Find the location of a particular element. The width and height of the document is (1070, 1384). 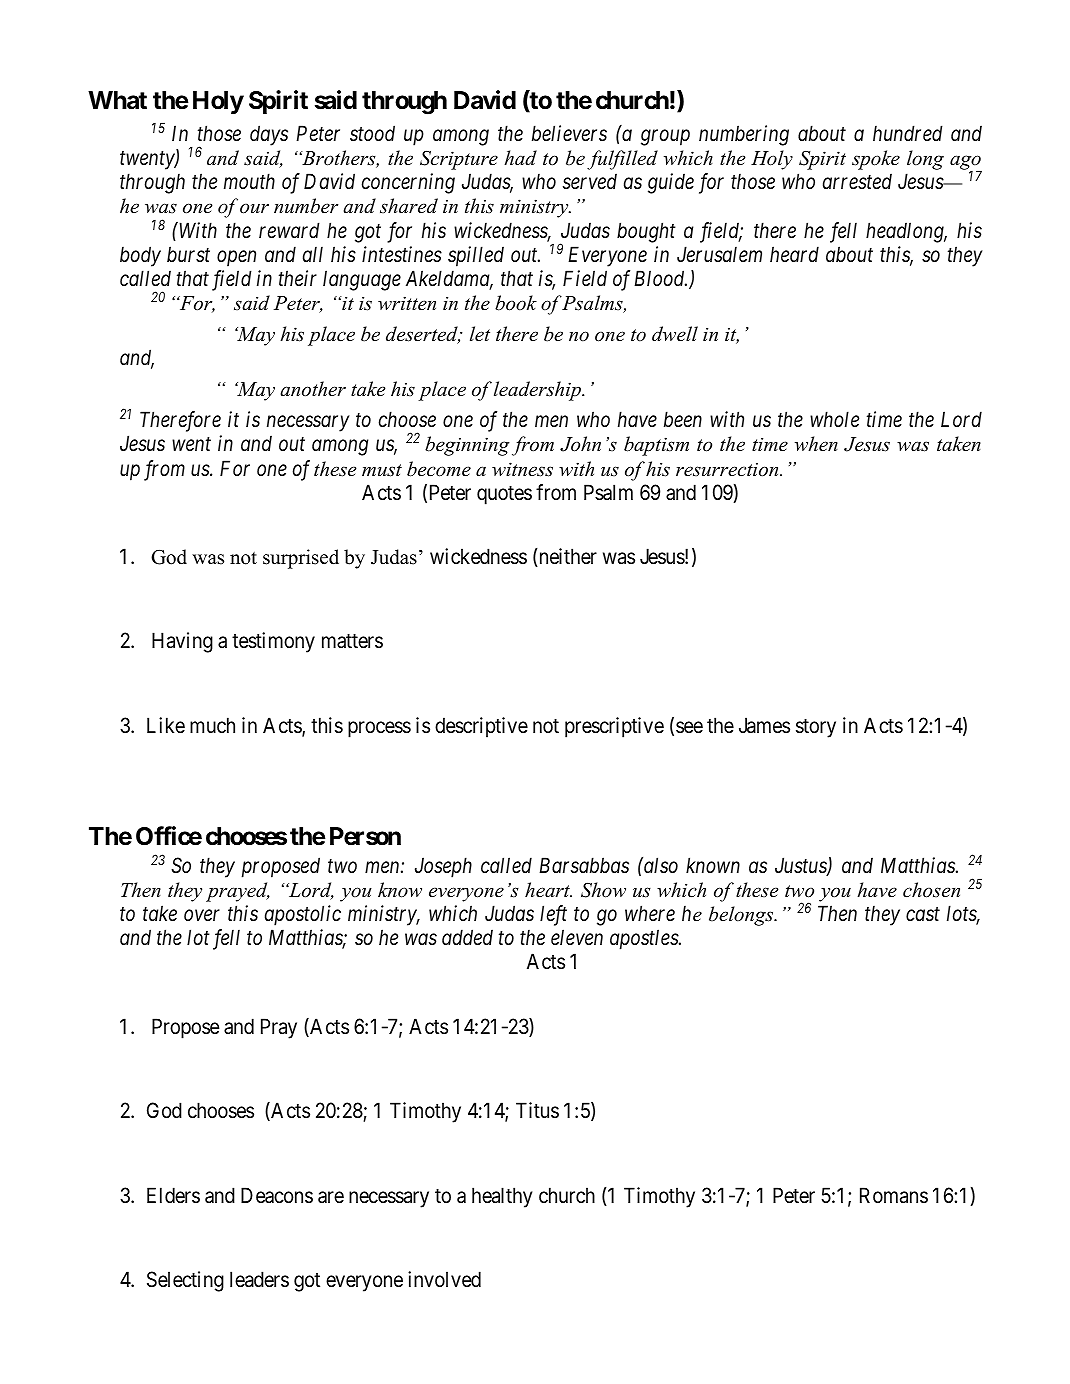

story is located at coordinates (816, 728).
